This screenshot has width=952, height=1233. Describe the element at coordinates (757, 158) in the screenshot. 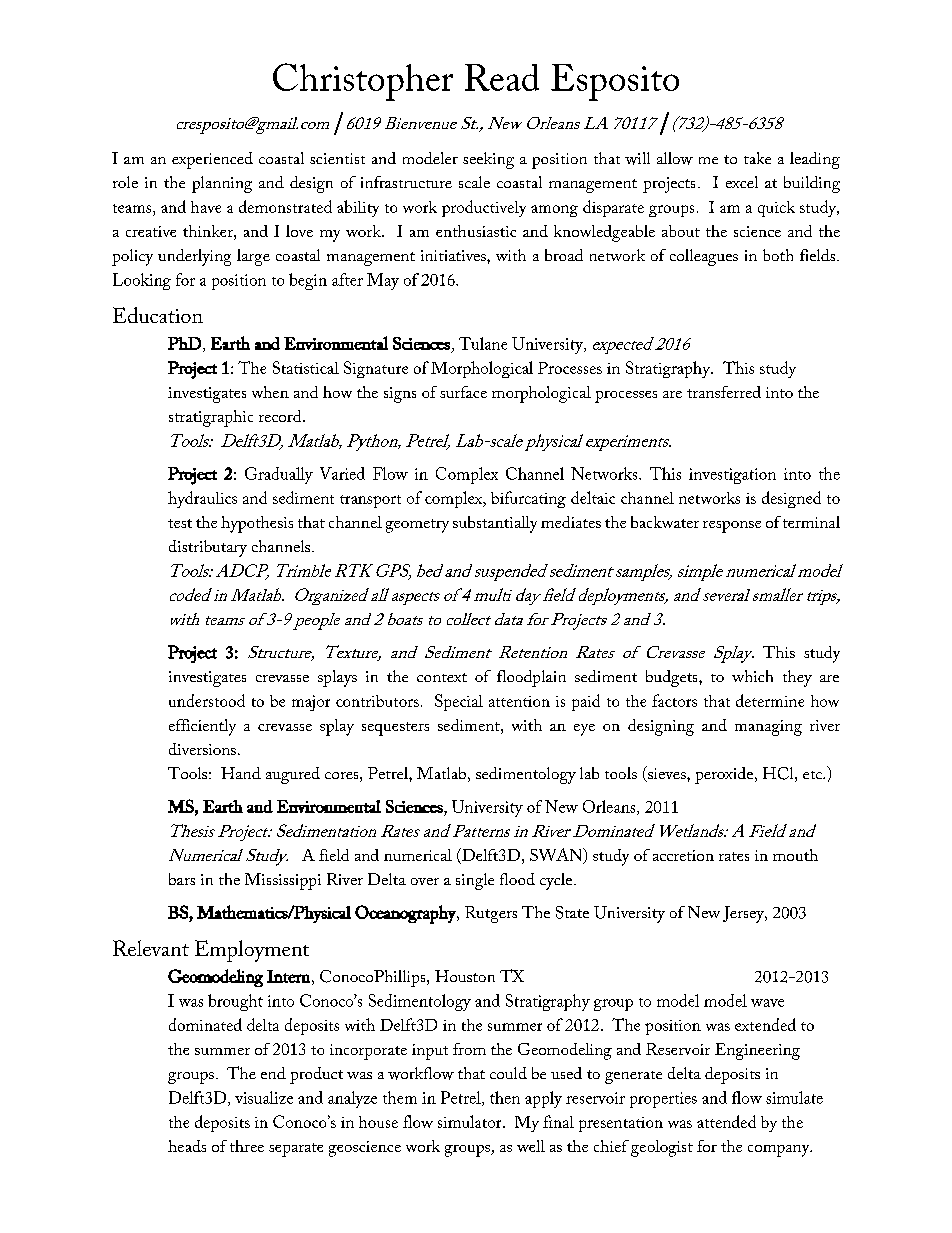

I see `take` at that location.
